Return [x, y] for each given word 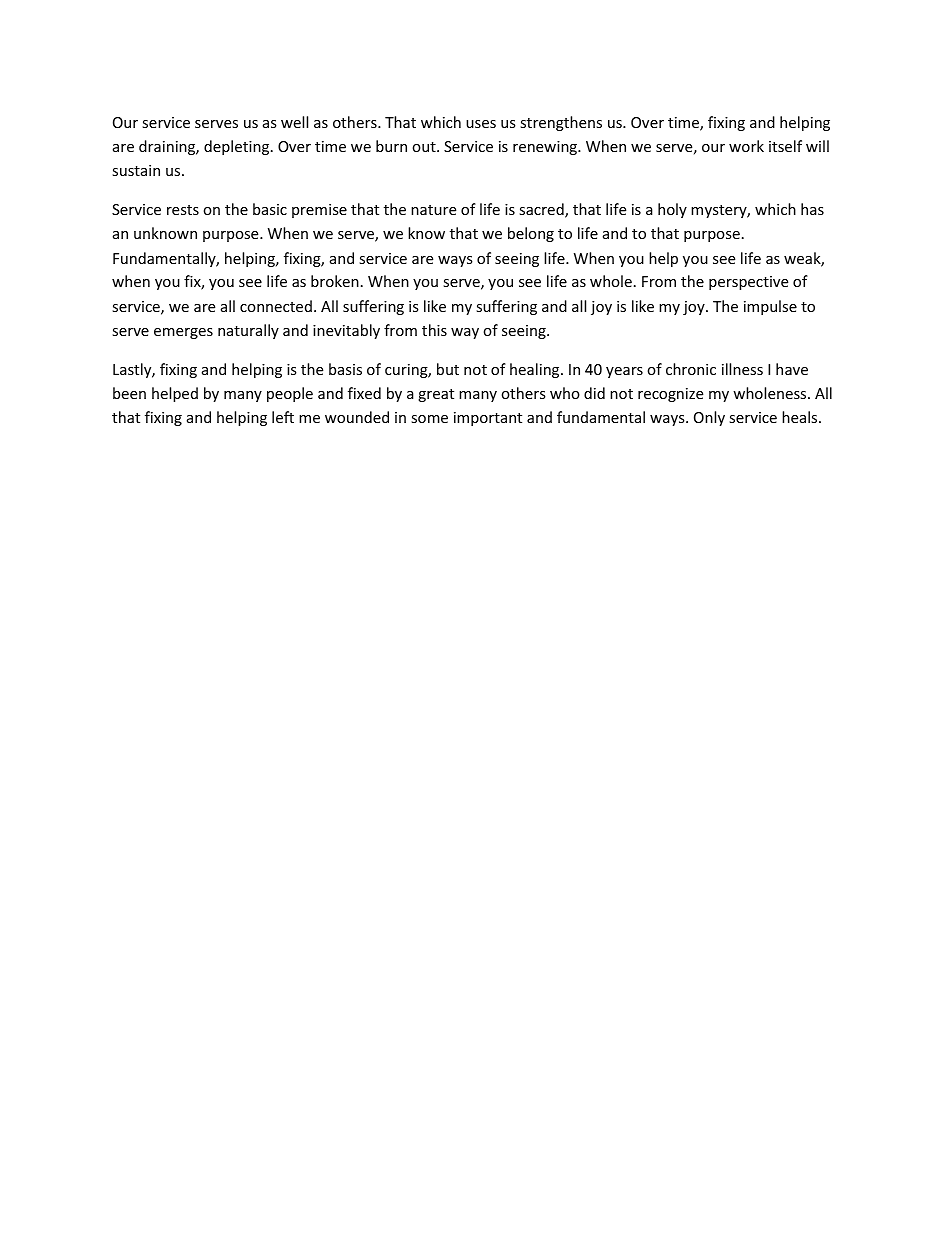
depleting [238, 147]
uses [481, 124]
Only [709, 418]
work [746, 146]
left [283, 417]
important [488, 419]
